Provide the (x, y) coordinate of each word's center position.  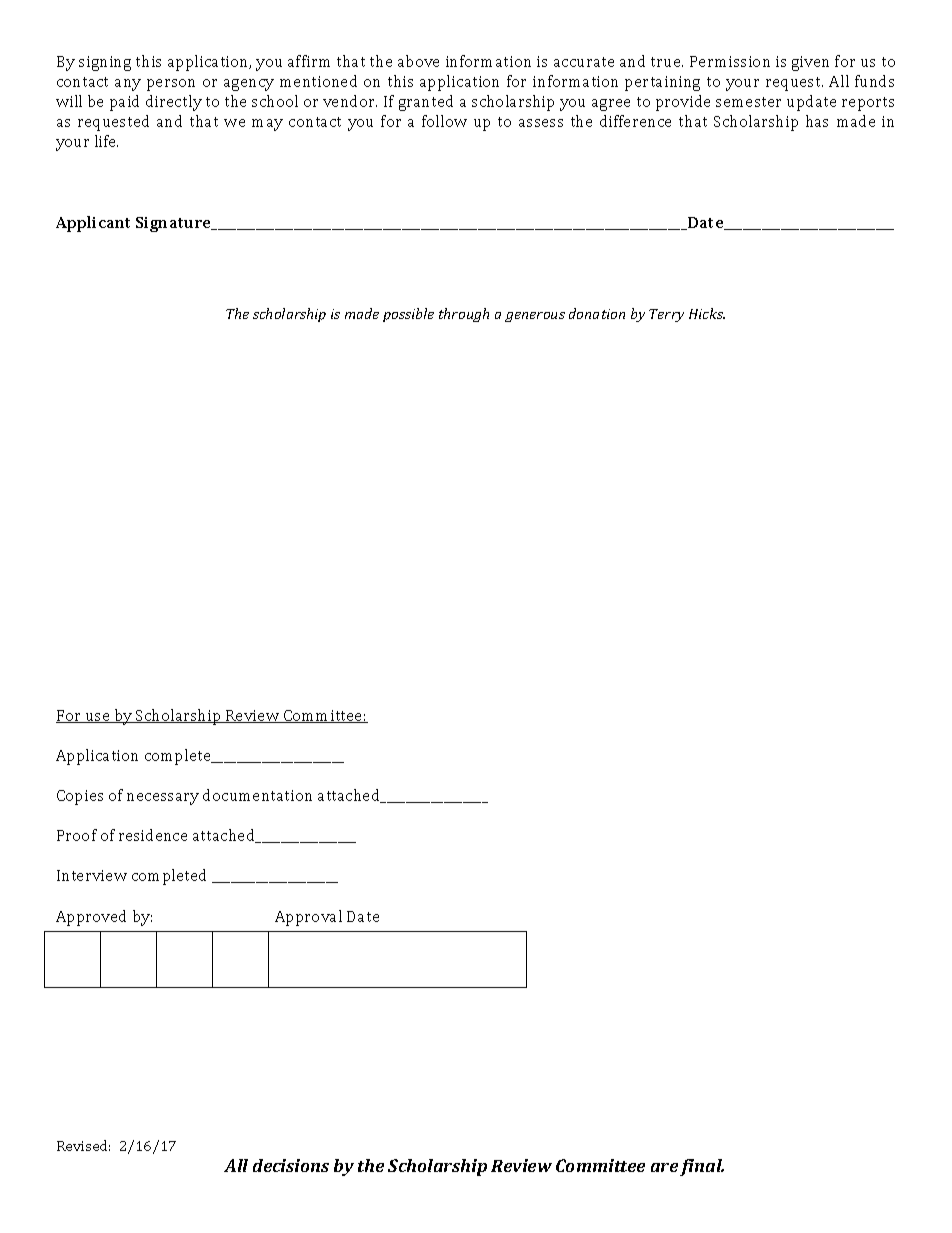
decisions (291, 1165)
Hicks (707, 313)
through (464, 315)
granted (426, 103)
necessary (163, 799)
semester (748, 102)
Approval (308, 918)
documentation (257, 795)
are (664, 1167)
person (171, 85)
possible (408, 315)
